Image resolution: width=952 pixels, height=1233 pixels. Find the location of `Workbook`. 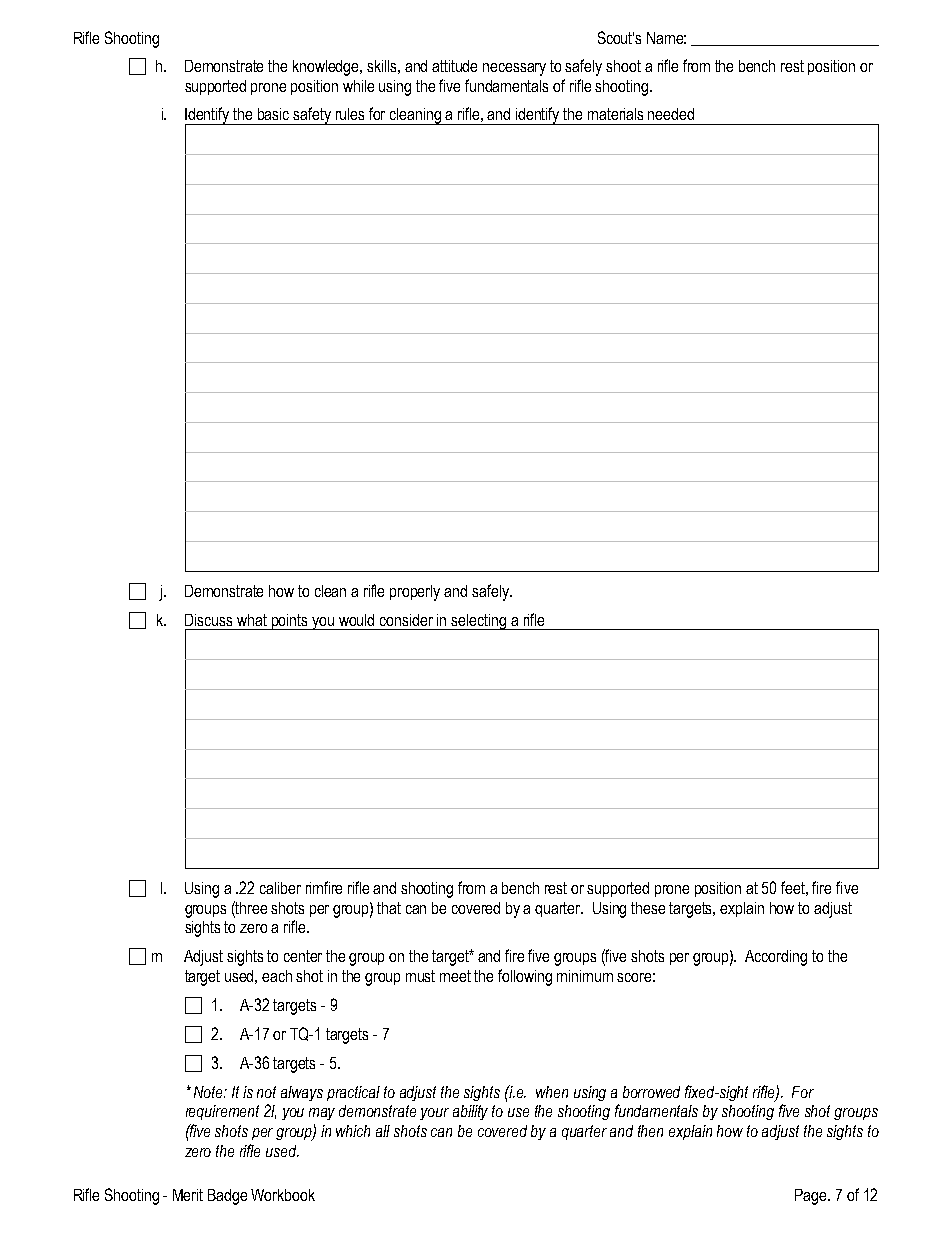

Workbook is located at coordinates (283, 1195).
